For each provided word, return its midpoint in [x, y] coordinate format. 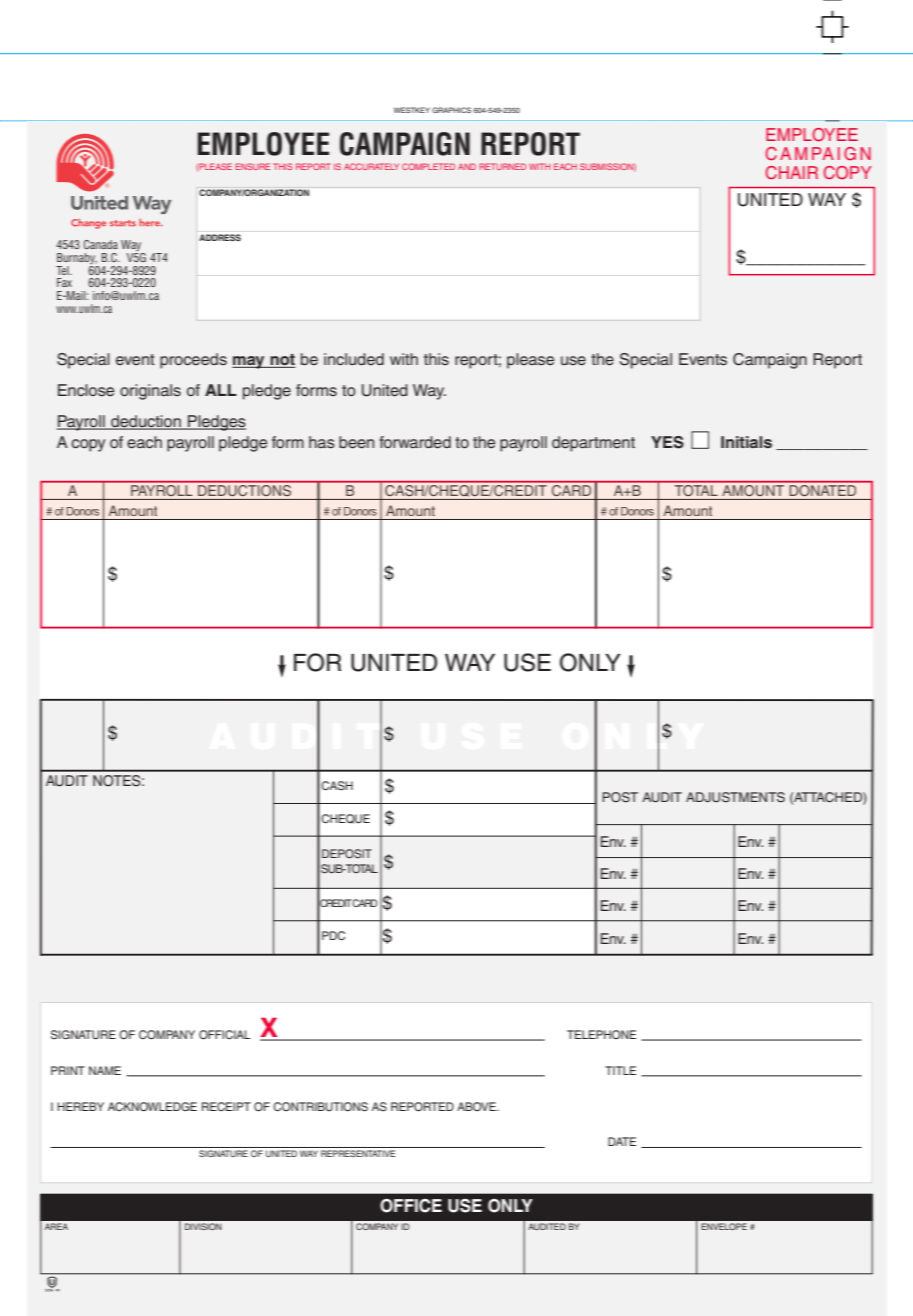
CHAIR [792, 173]
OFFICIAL [225, 1035]
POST [620, 797]
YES [667, 442]
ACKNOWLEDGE [152, 1107]
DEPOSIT [347, 853]
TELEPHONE [601, 1034]
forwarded [415, 442]
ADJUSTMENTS [735, 797]
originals [150, 392]
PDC [333, 936]
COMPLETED [428, 166]
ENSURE [252, 166]
